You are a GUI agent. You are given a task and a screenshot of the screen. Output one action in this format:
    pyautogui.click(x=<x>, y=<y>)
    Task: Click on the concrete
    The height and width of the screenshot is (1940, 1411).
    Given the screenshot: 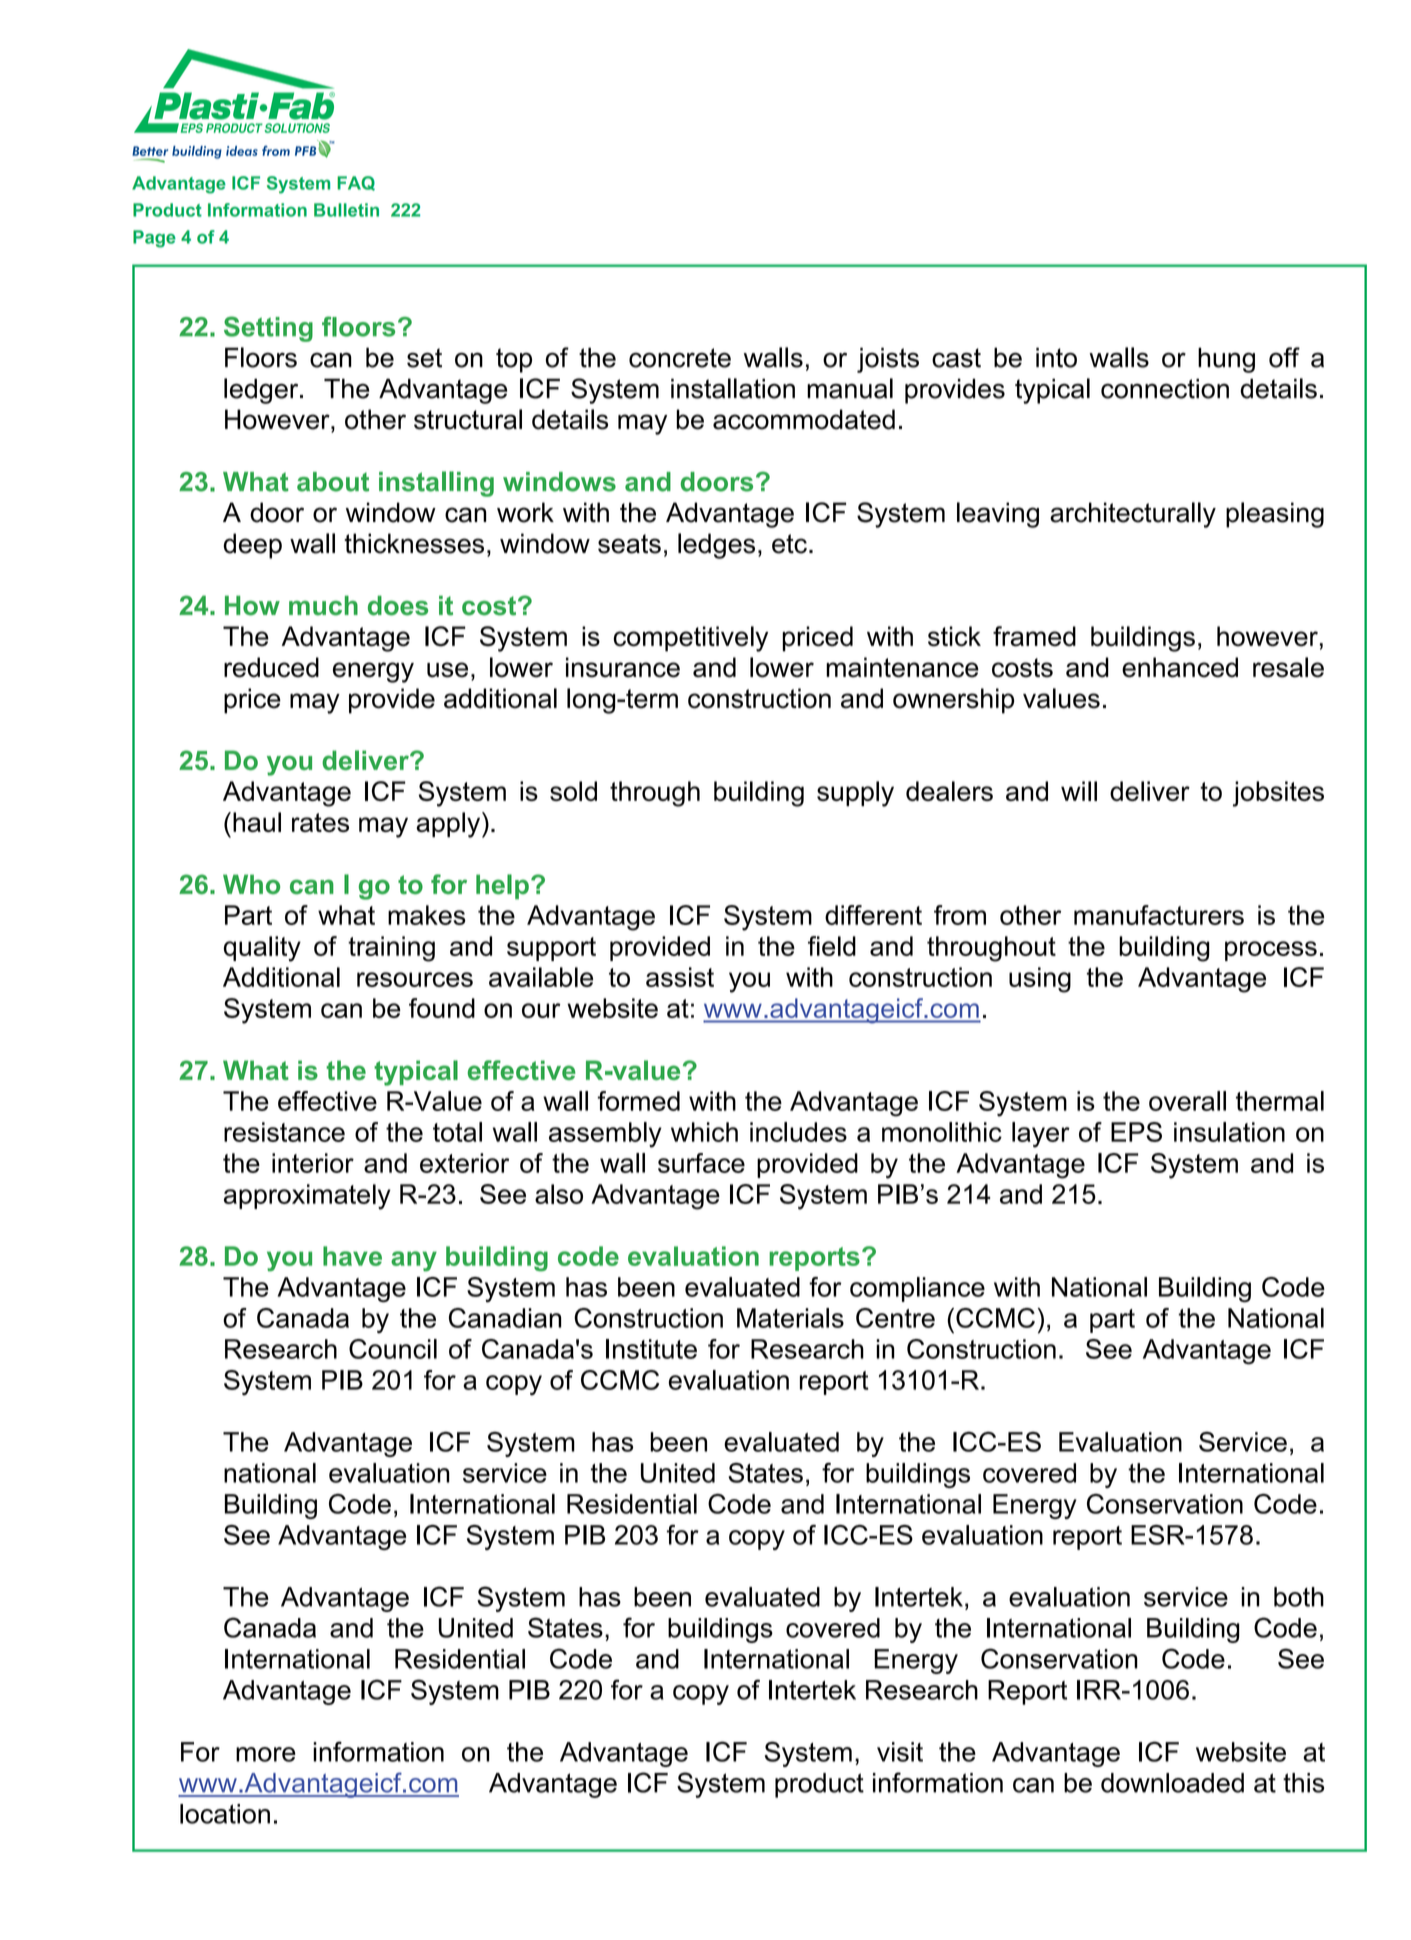 What is the action you would take?
    pyautogui.click(x=680, y=358)
